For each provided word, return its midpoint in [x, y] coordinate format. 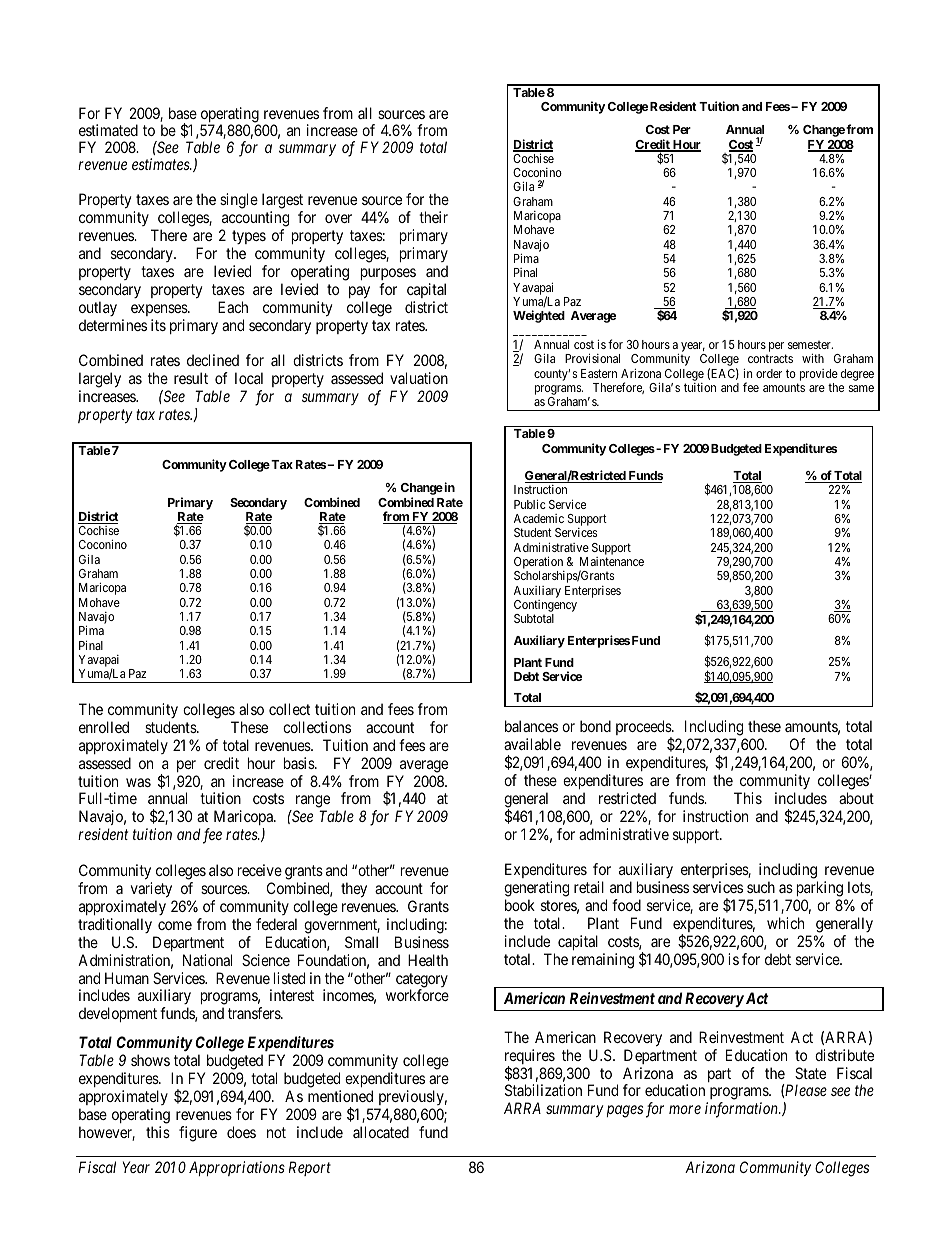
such [761, 887]
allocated [381, 1132]
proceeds [644, 729]
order [769, 373]
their [433, 217]
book [520, 905]
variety [151, 890]
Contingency [545, 607]
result [191, 378]
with [813, 358]
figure [198, 1134]
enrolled [104, 727]
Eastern [599, 373]
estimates [162, 164]
